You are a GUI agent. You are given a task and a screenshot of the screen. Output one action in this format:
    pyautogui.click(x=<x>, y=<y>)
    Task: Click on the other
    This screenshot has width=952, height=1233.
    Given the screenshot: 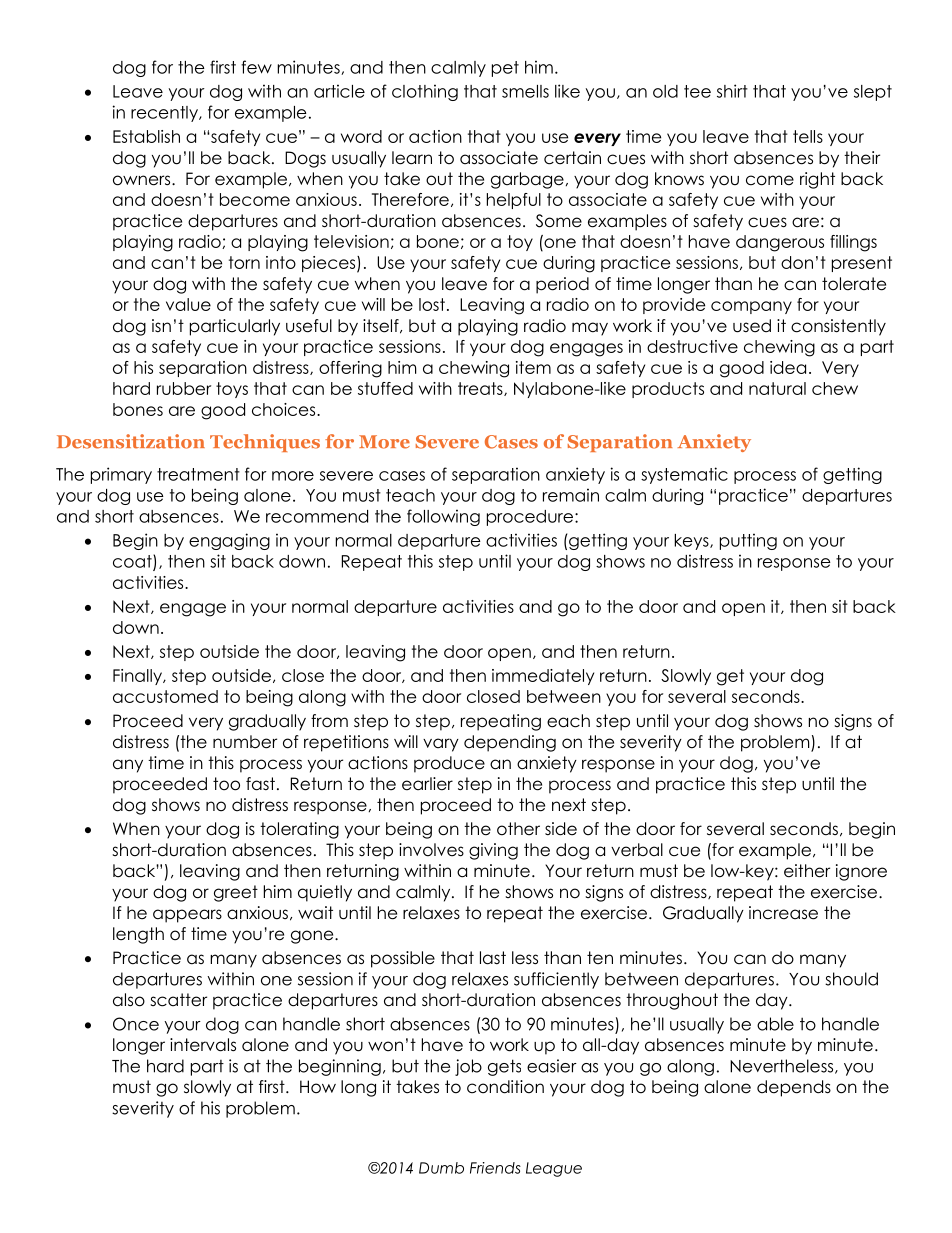 What is the action you would take?
    pyautogui.click(x=518, y=829)
